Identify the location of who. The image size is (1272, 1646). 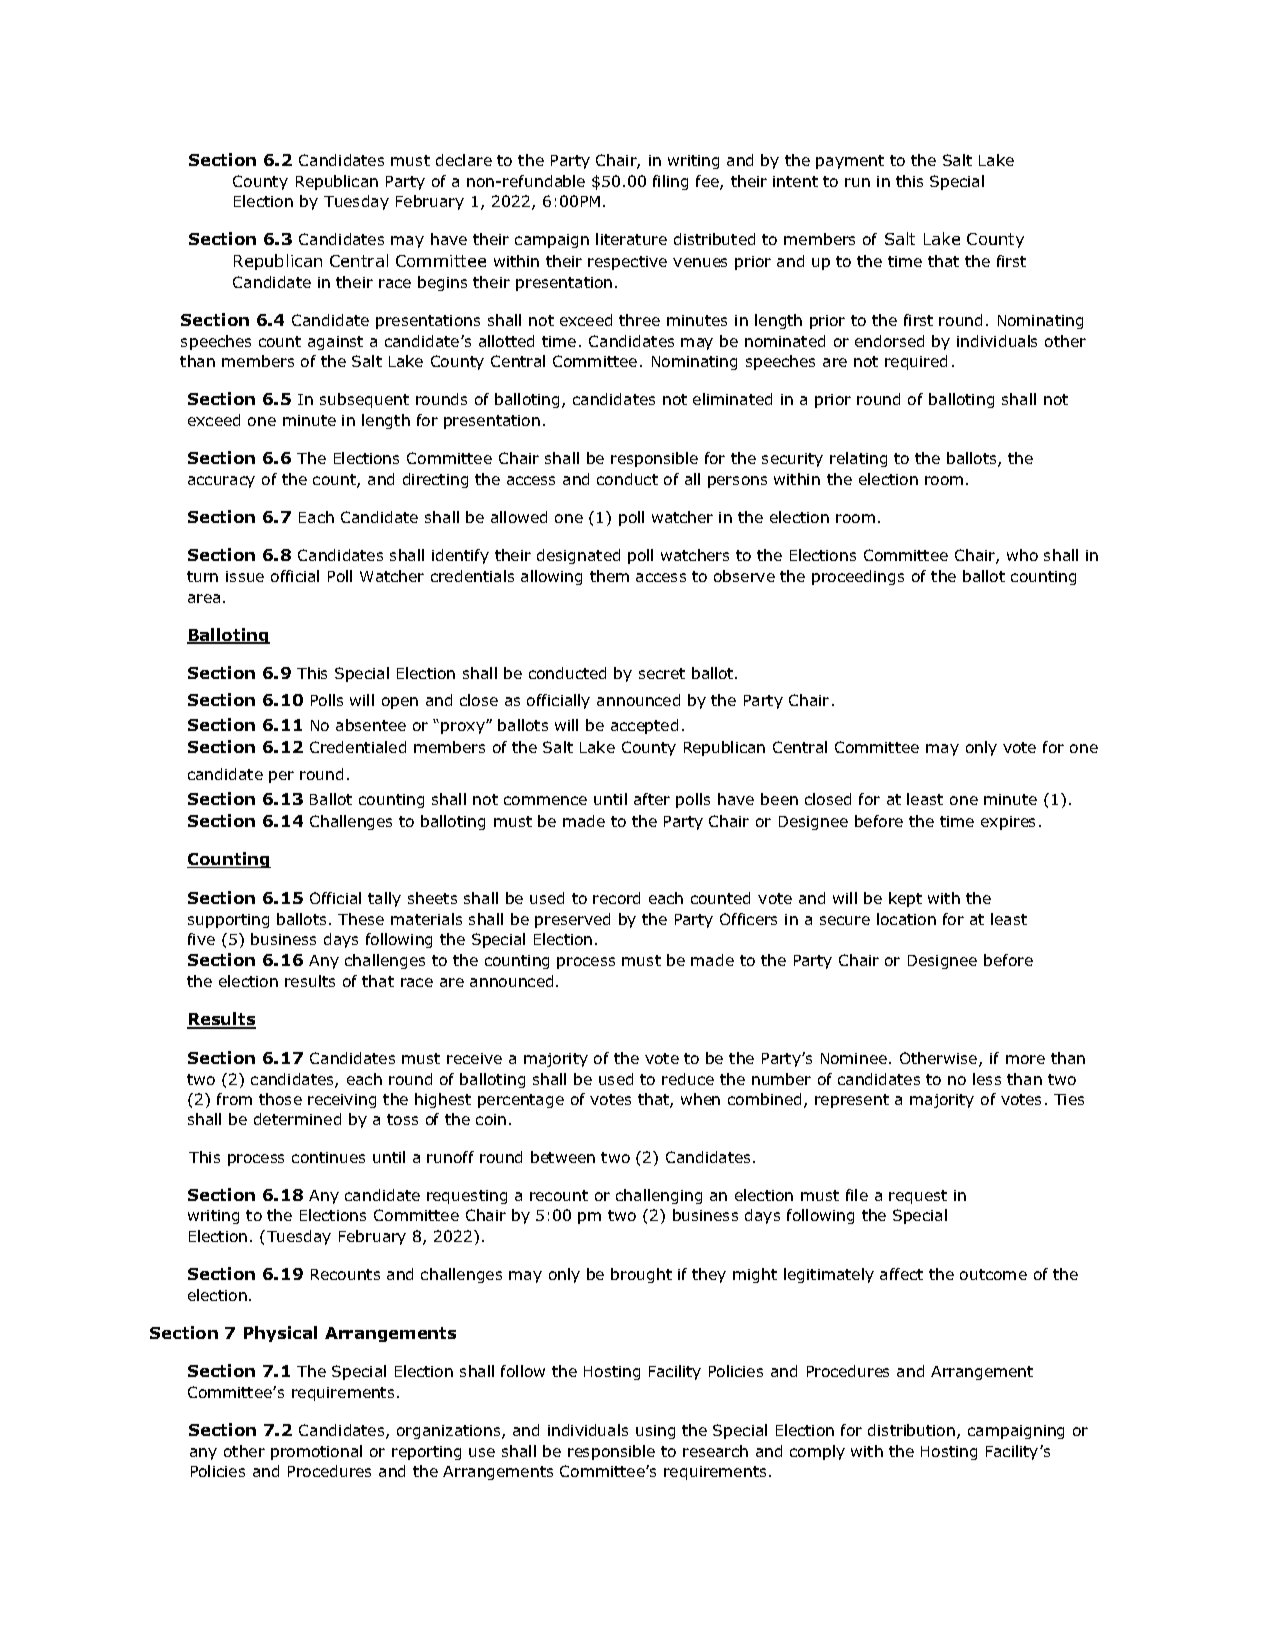
(1022, 555).
